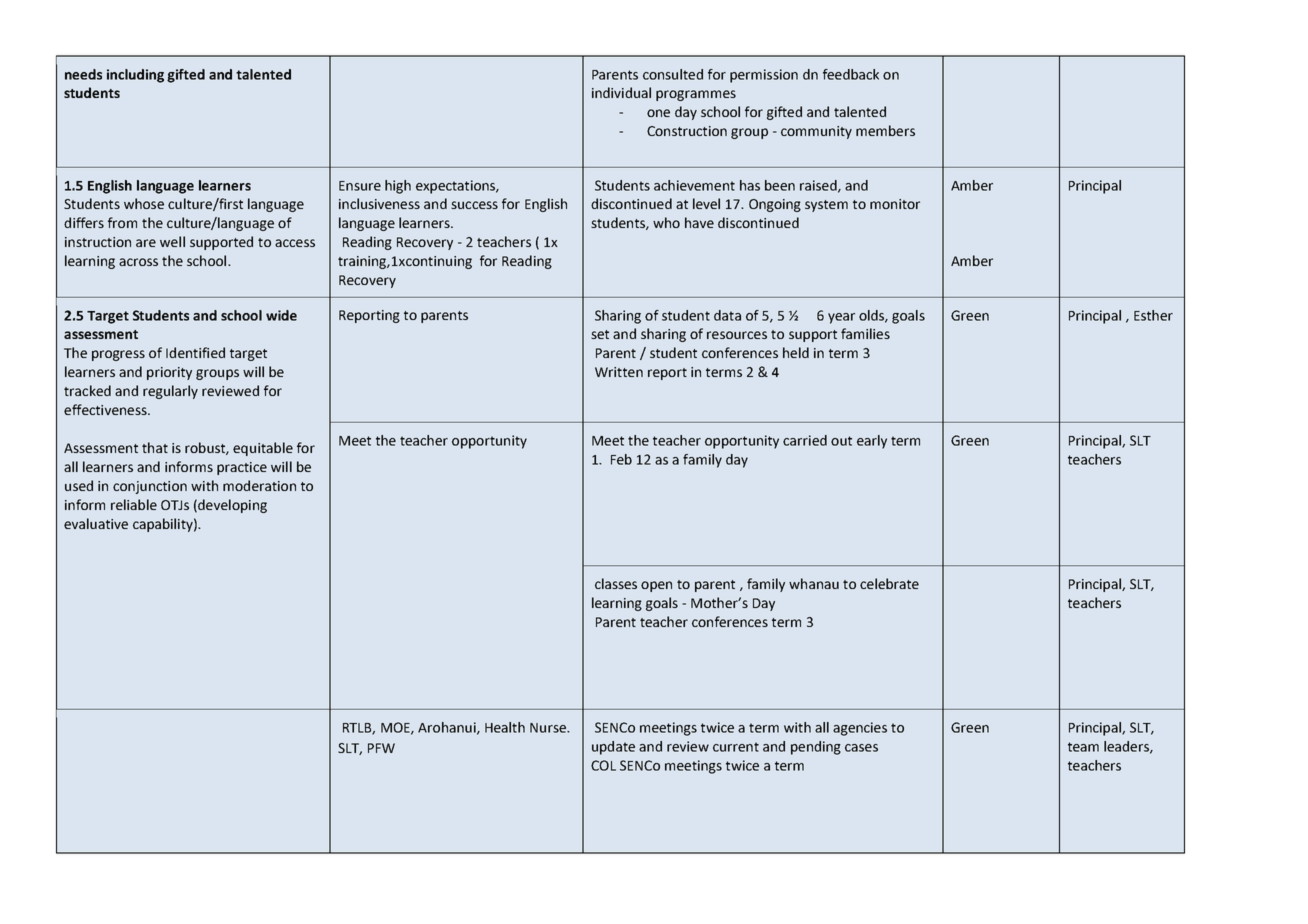 The width and height of the screenshot is (1308, 924). I want to click on classes, so click(616, 583).
